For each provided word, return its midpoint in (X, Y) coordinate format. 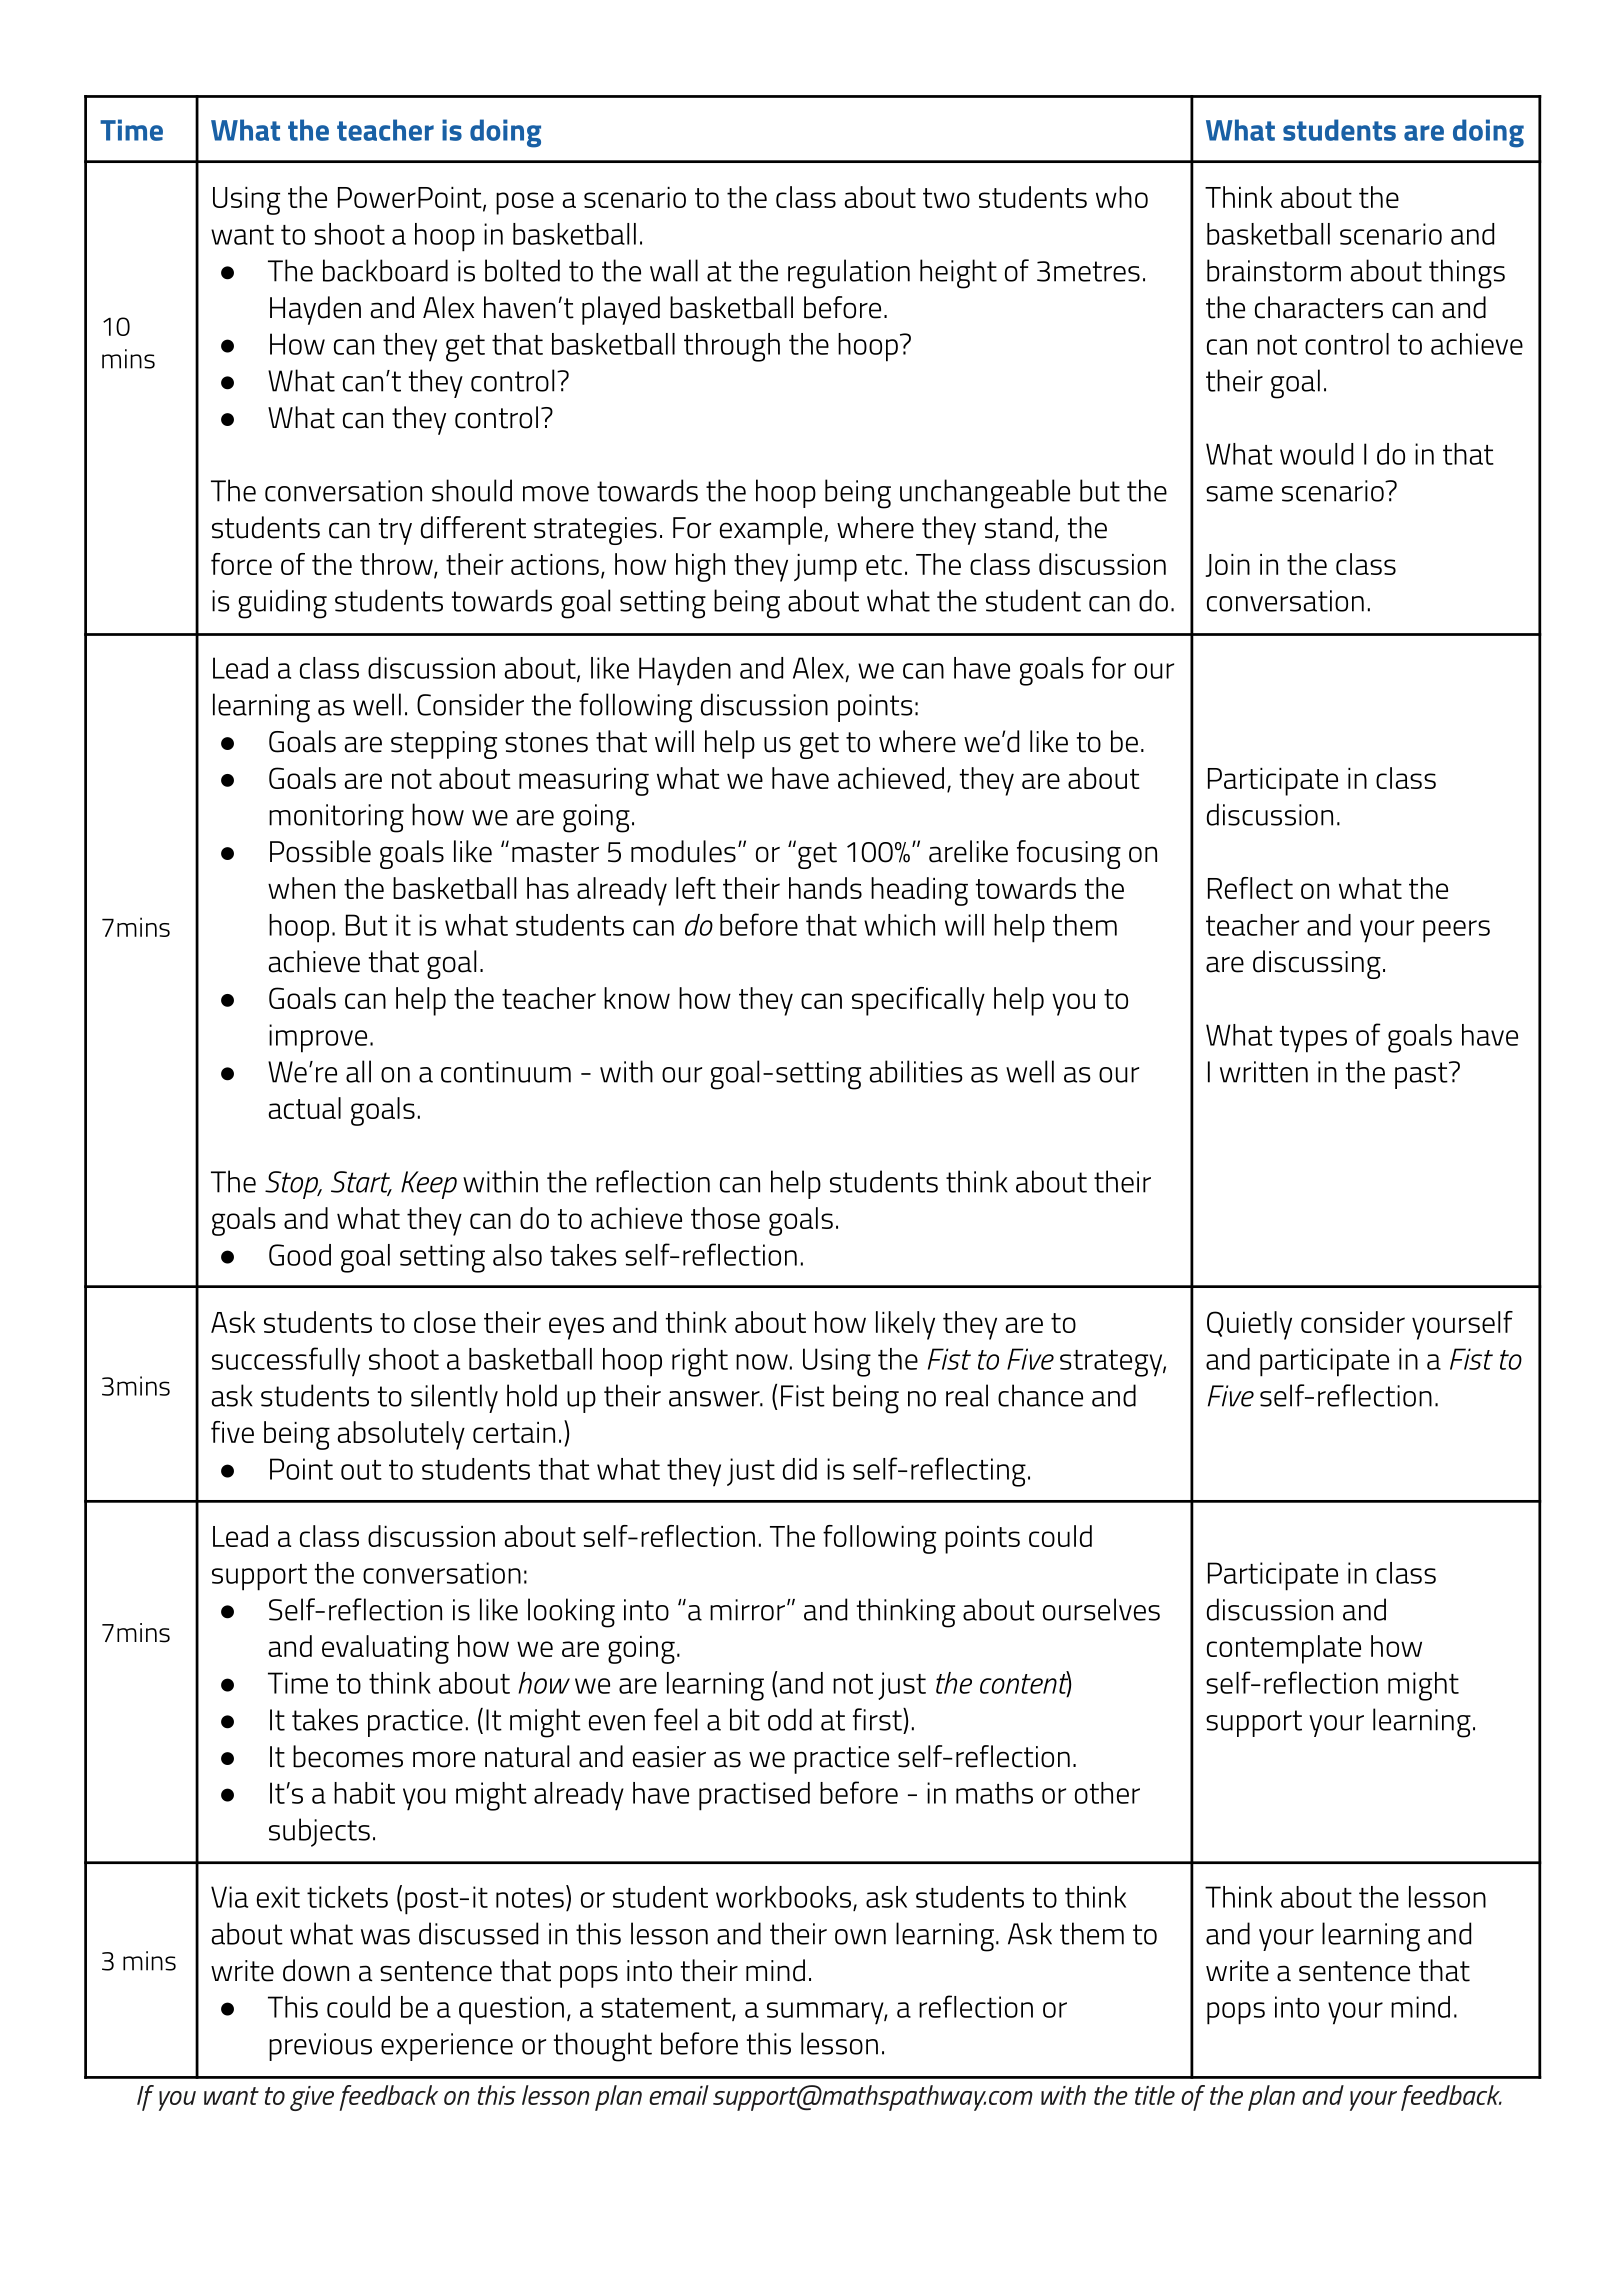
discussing (1317, 964)
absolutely (401, 1435)
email (679, 2095)
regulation (849, 274)
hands (825, 888)
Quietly (1249, 1325)
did (800, 1469)
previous (320, 2047)
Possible (320, 851)
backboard (385, 270)
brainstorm (1274, 270)
